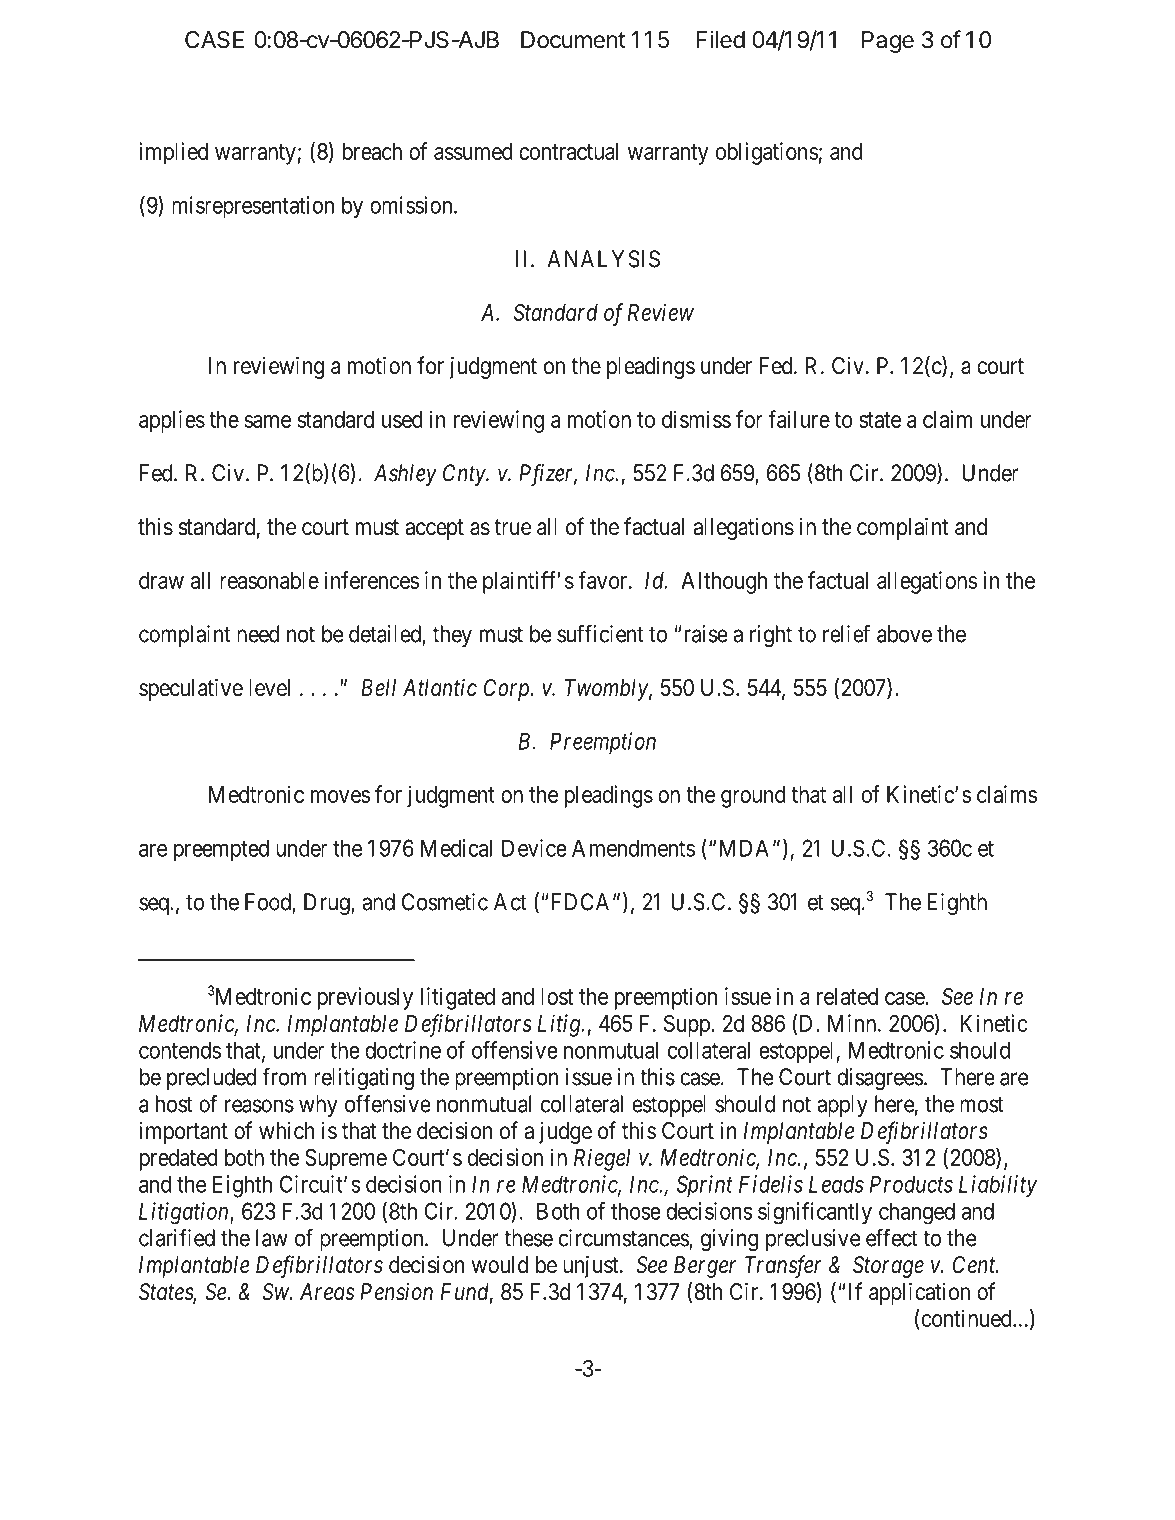  I want to click on law, so click(272, 1238).
